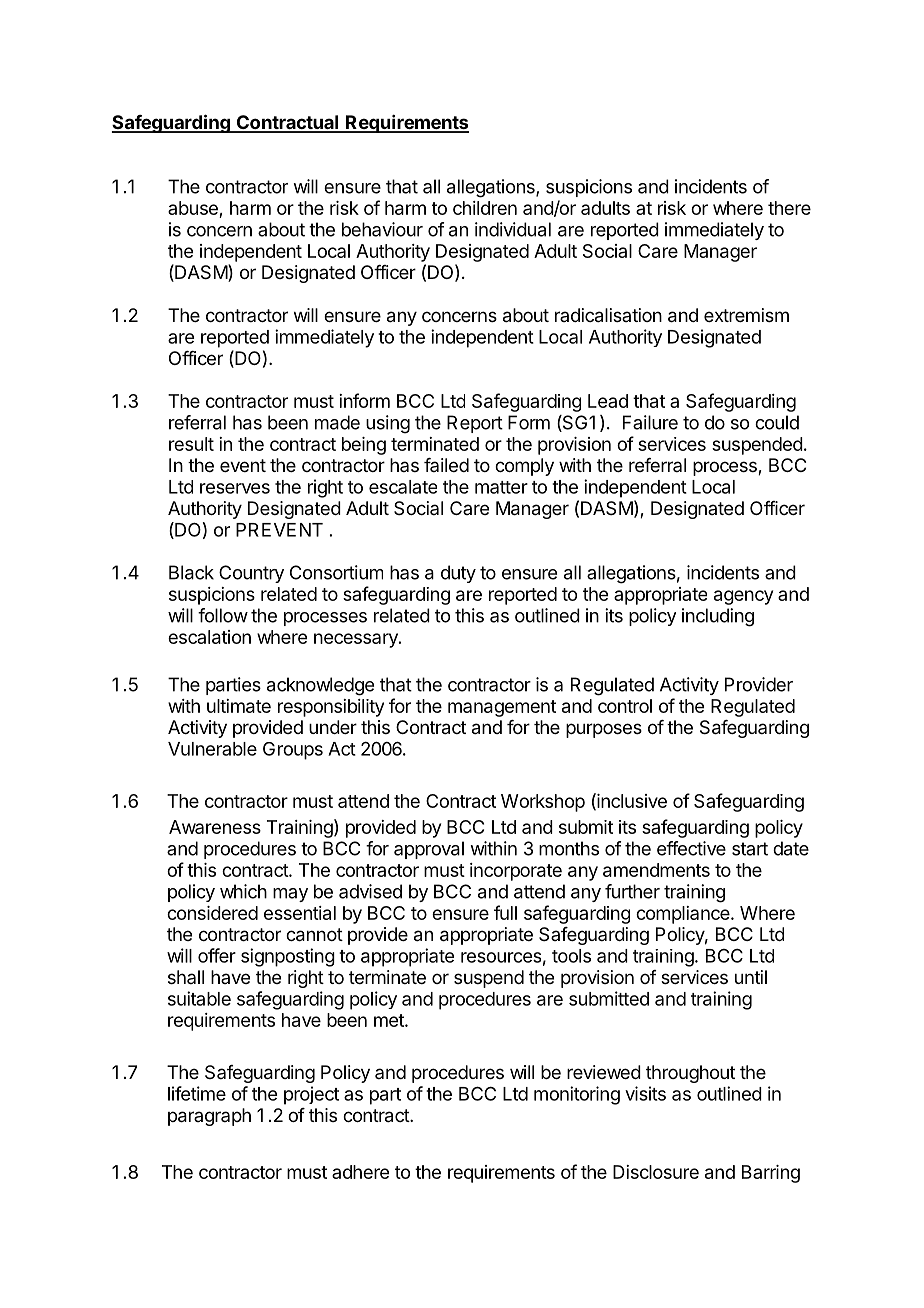 The height and width of the screenshot is (1308, 924). What do you see at coordinates (771, 1174) in the screenshot?
I see `Barring` at bounding box center [771, 1174].
